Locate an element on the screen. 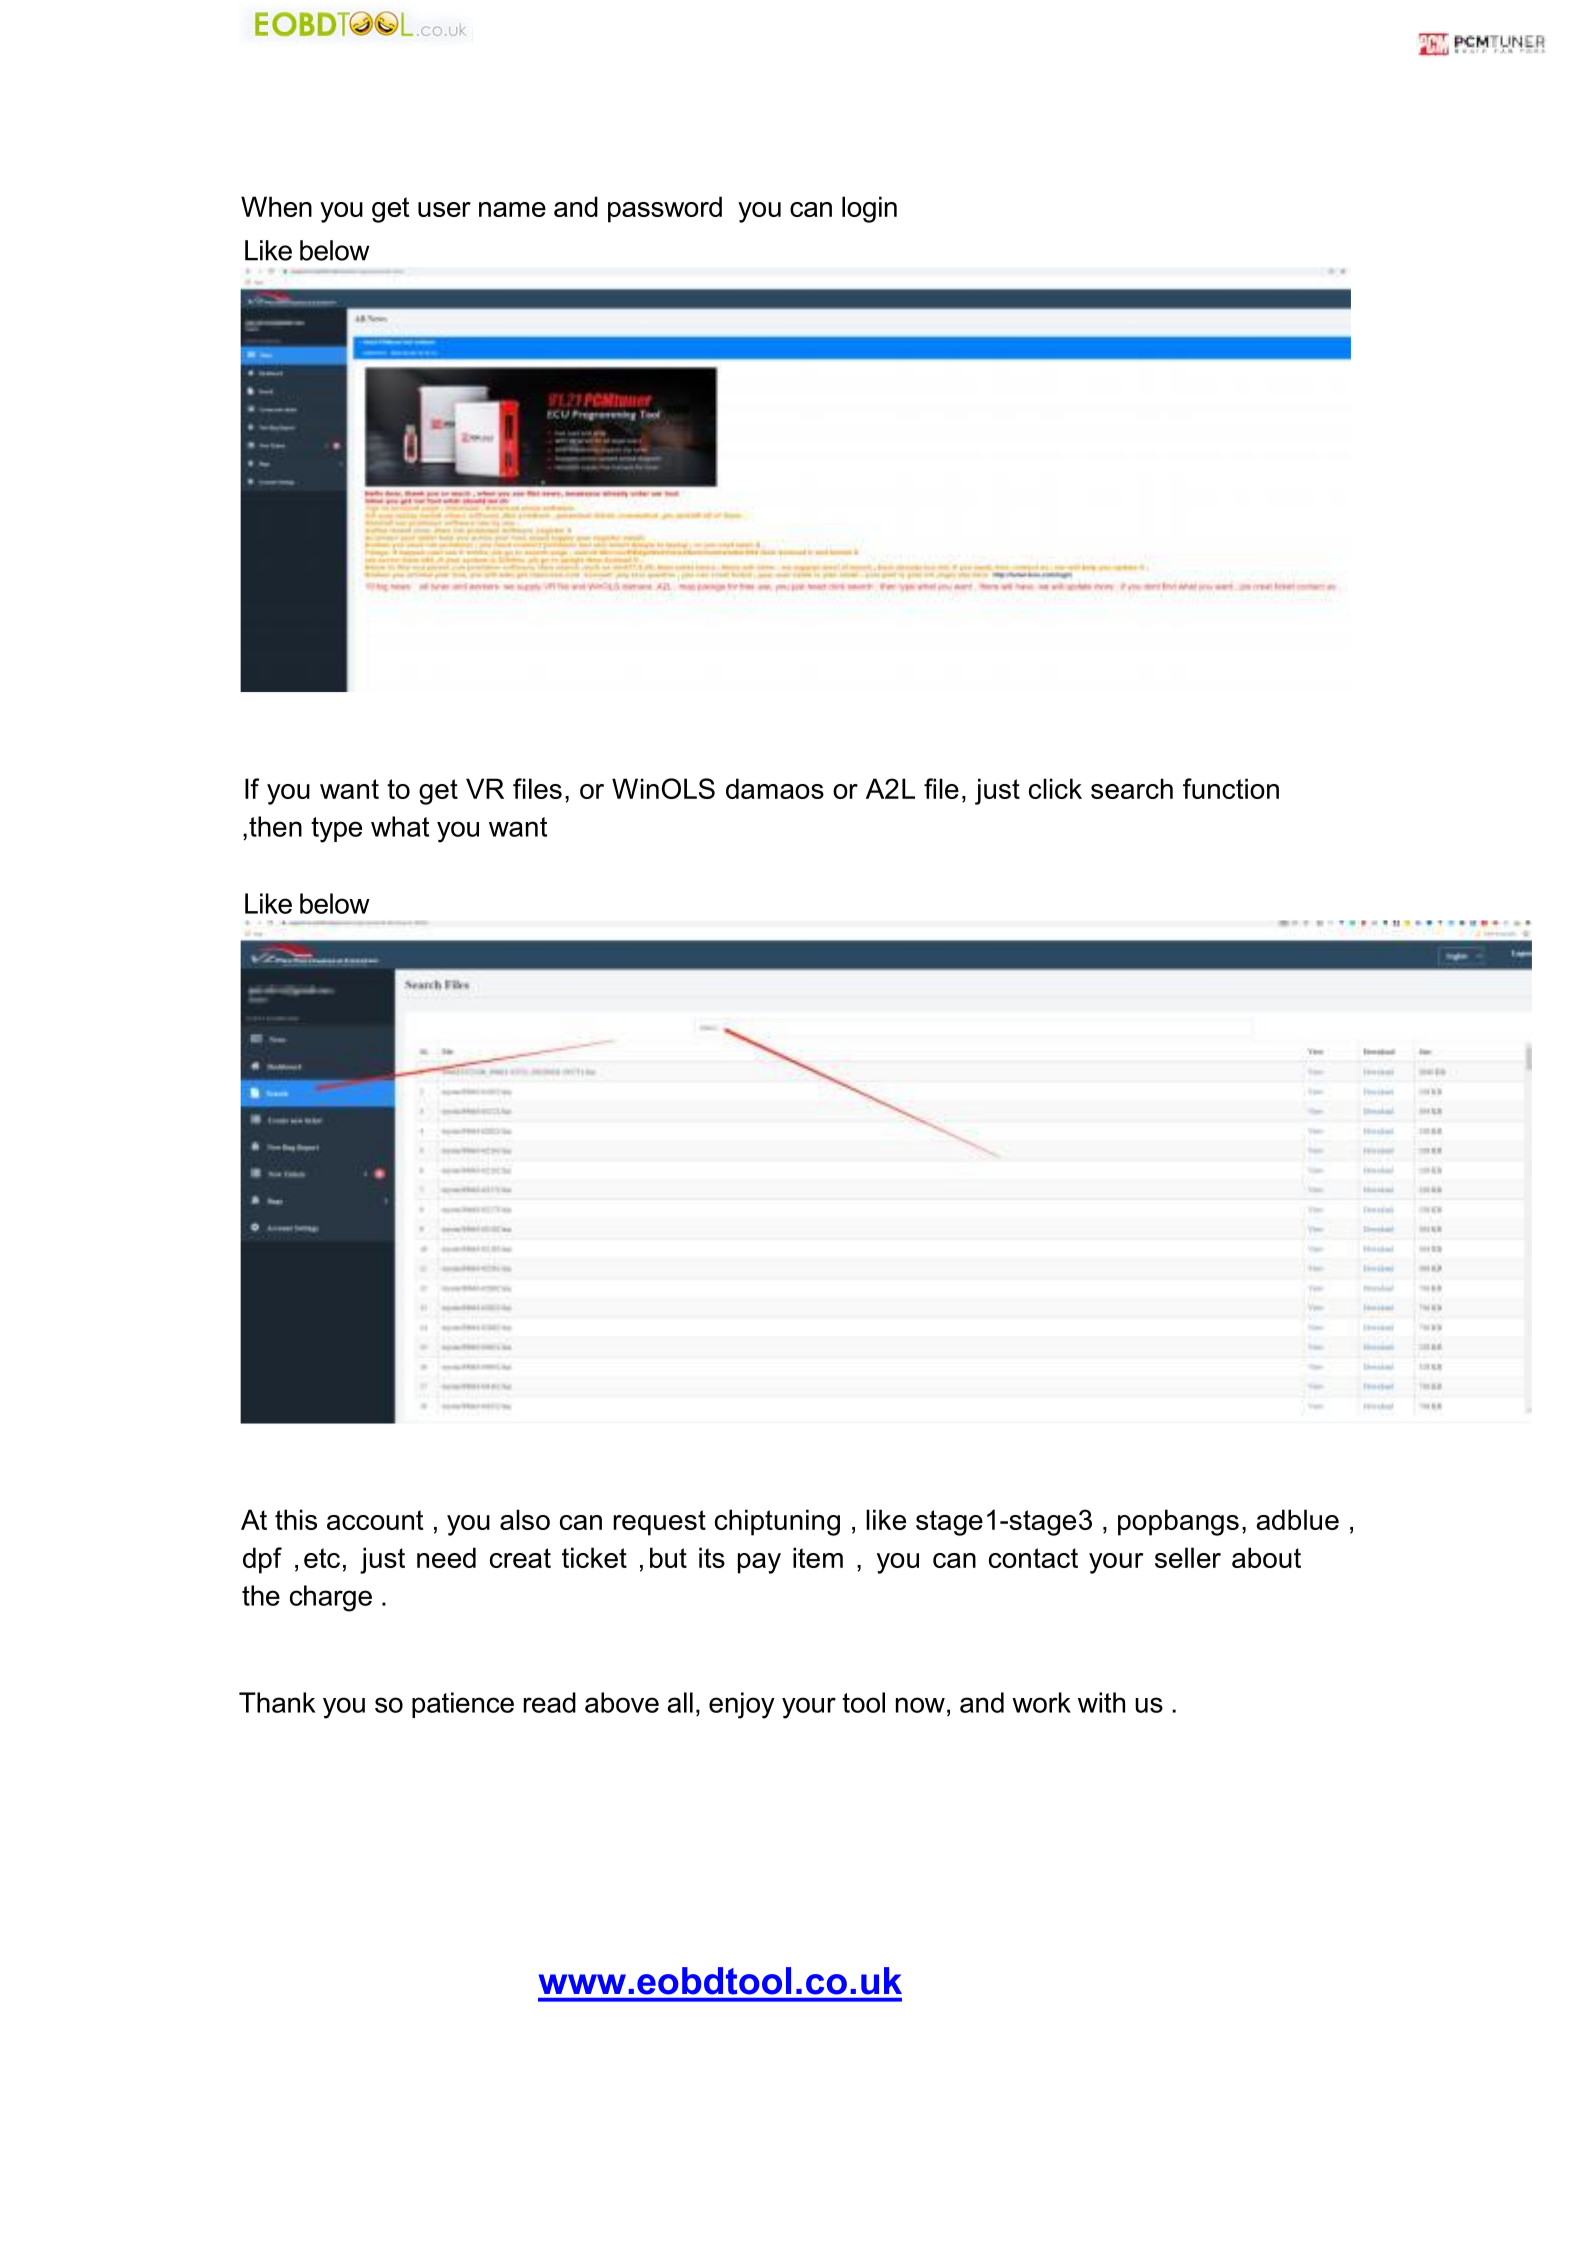 Image resolution: width=1592 pixels, height=2251 pixels. what is located at coordinates (400, 826).
